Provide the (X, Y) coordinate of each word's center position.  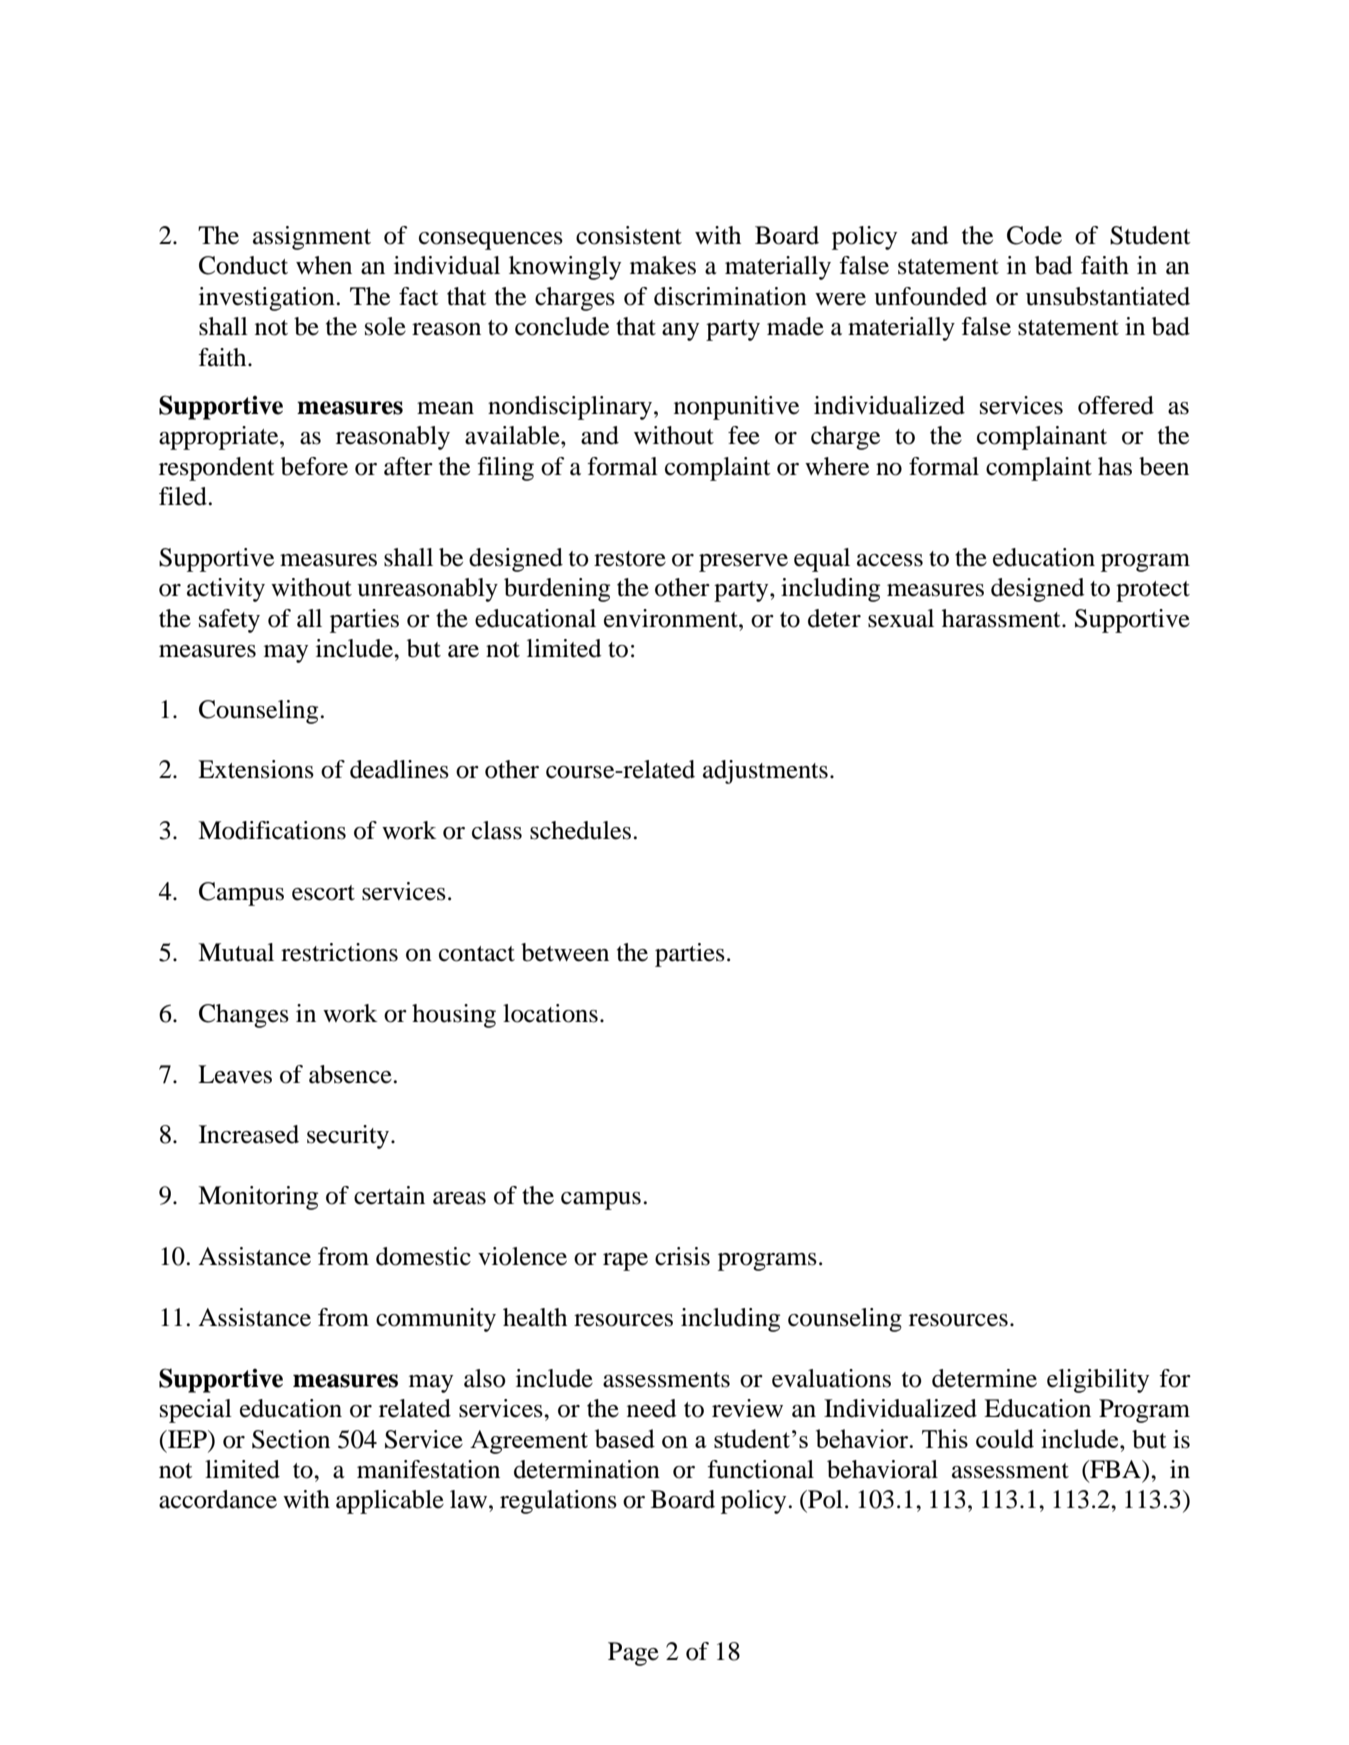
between (565, 952)
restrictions (339, 952)
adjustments (765, 772)
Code (1034, 235)
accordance (218, 1499)
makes (663, 265)
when (324, 265)
